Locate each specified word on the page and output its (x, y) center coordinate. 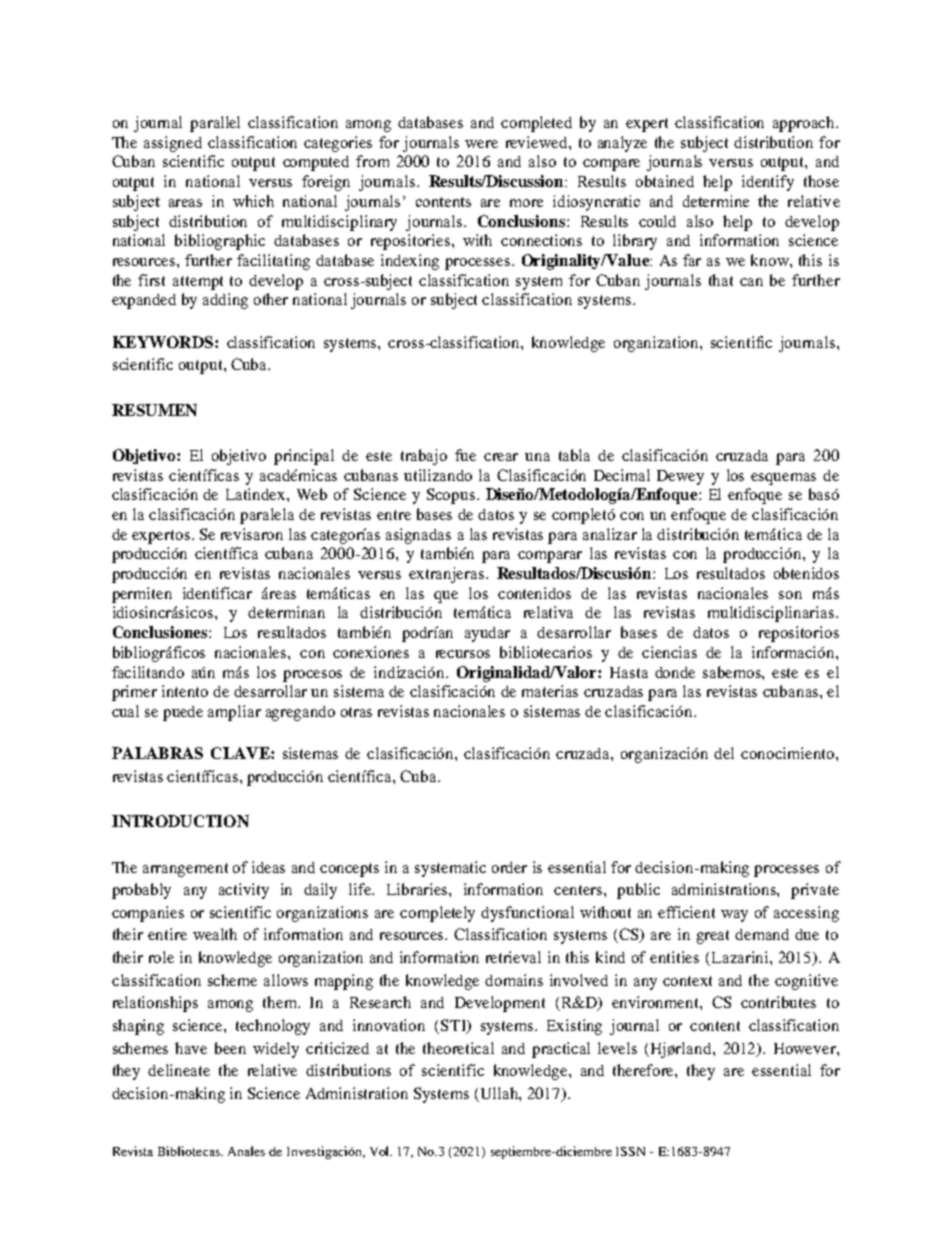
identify (768, 183)
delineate (179, 1070)
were (481, 144)
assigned (173, 144)
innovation (389, 1025)
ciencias (669, 652)
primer (134, 693)
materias (550, 691)
